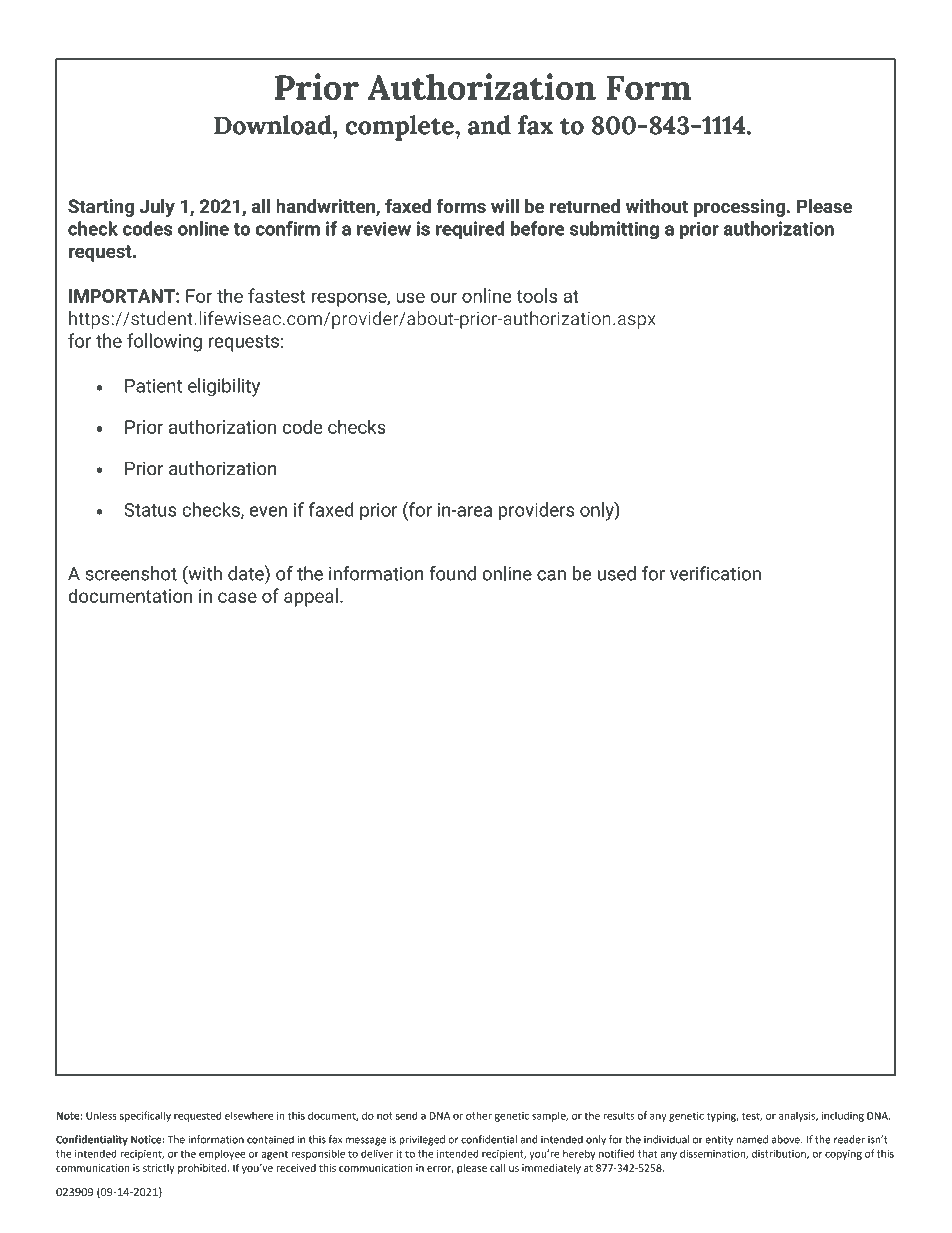 Image resolution: width=952 pixels, height=1233 pixels. What do you see at coordinates (237, 597) in the screenshot?
I see `case` at bounding box center [237, 597].
